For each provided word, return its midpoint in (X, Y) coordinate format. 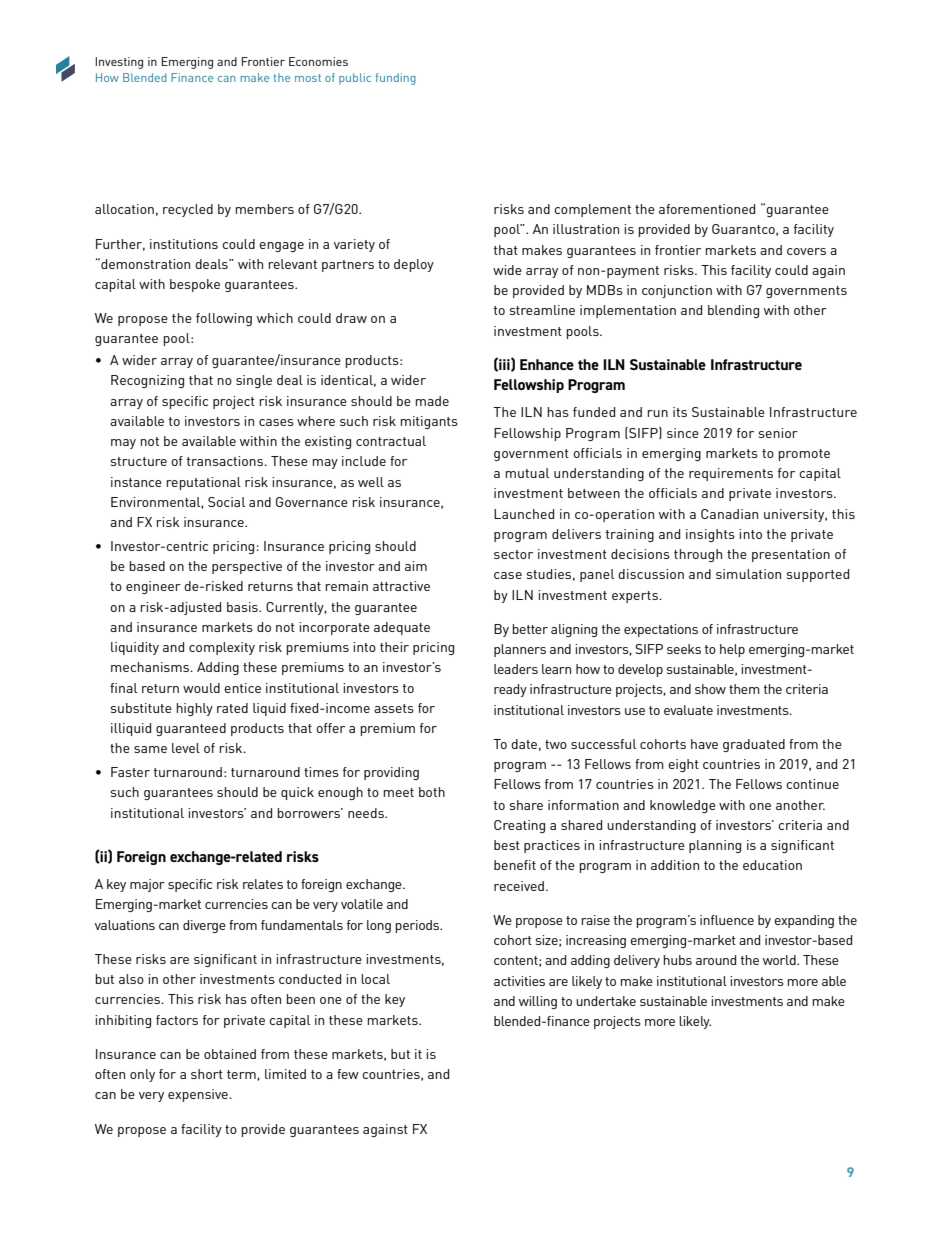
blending (733, 311)
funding (396, 79)
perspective (247, 567)
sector (513, 554)
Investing (119, 63)
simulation (748, 574)
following (224, 319)
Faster (130, 772)
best (507, 845)
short (207, 1074)
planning (715, 846)
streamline (542, 310)
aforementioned (707, 209)
